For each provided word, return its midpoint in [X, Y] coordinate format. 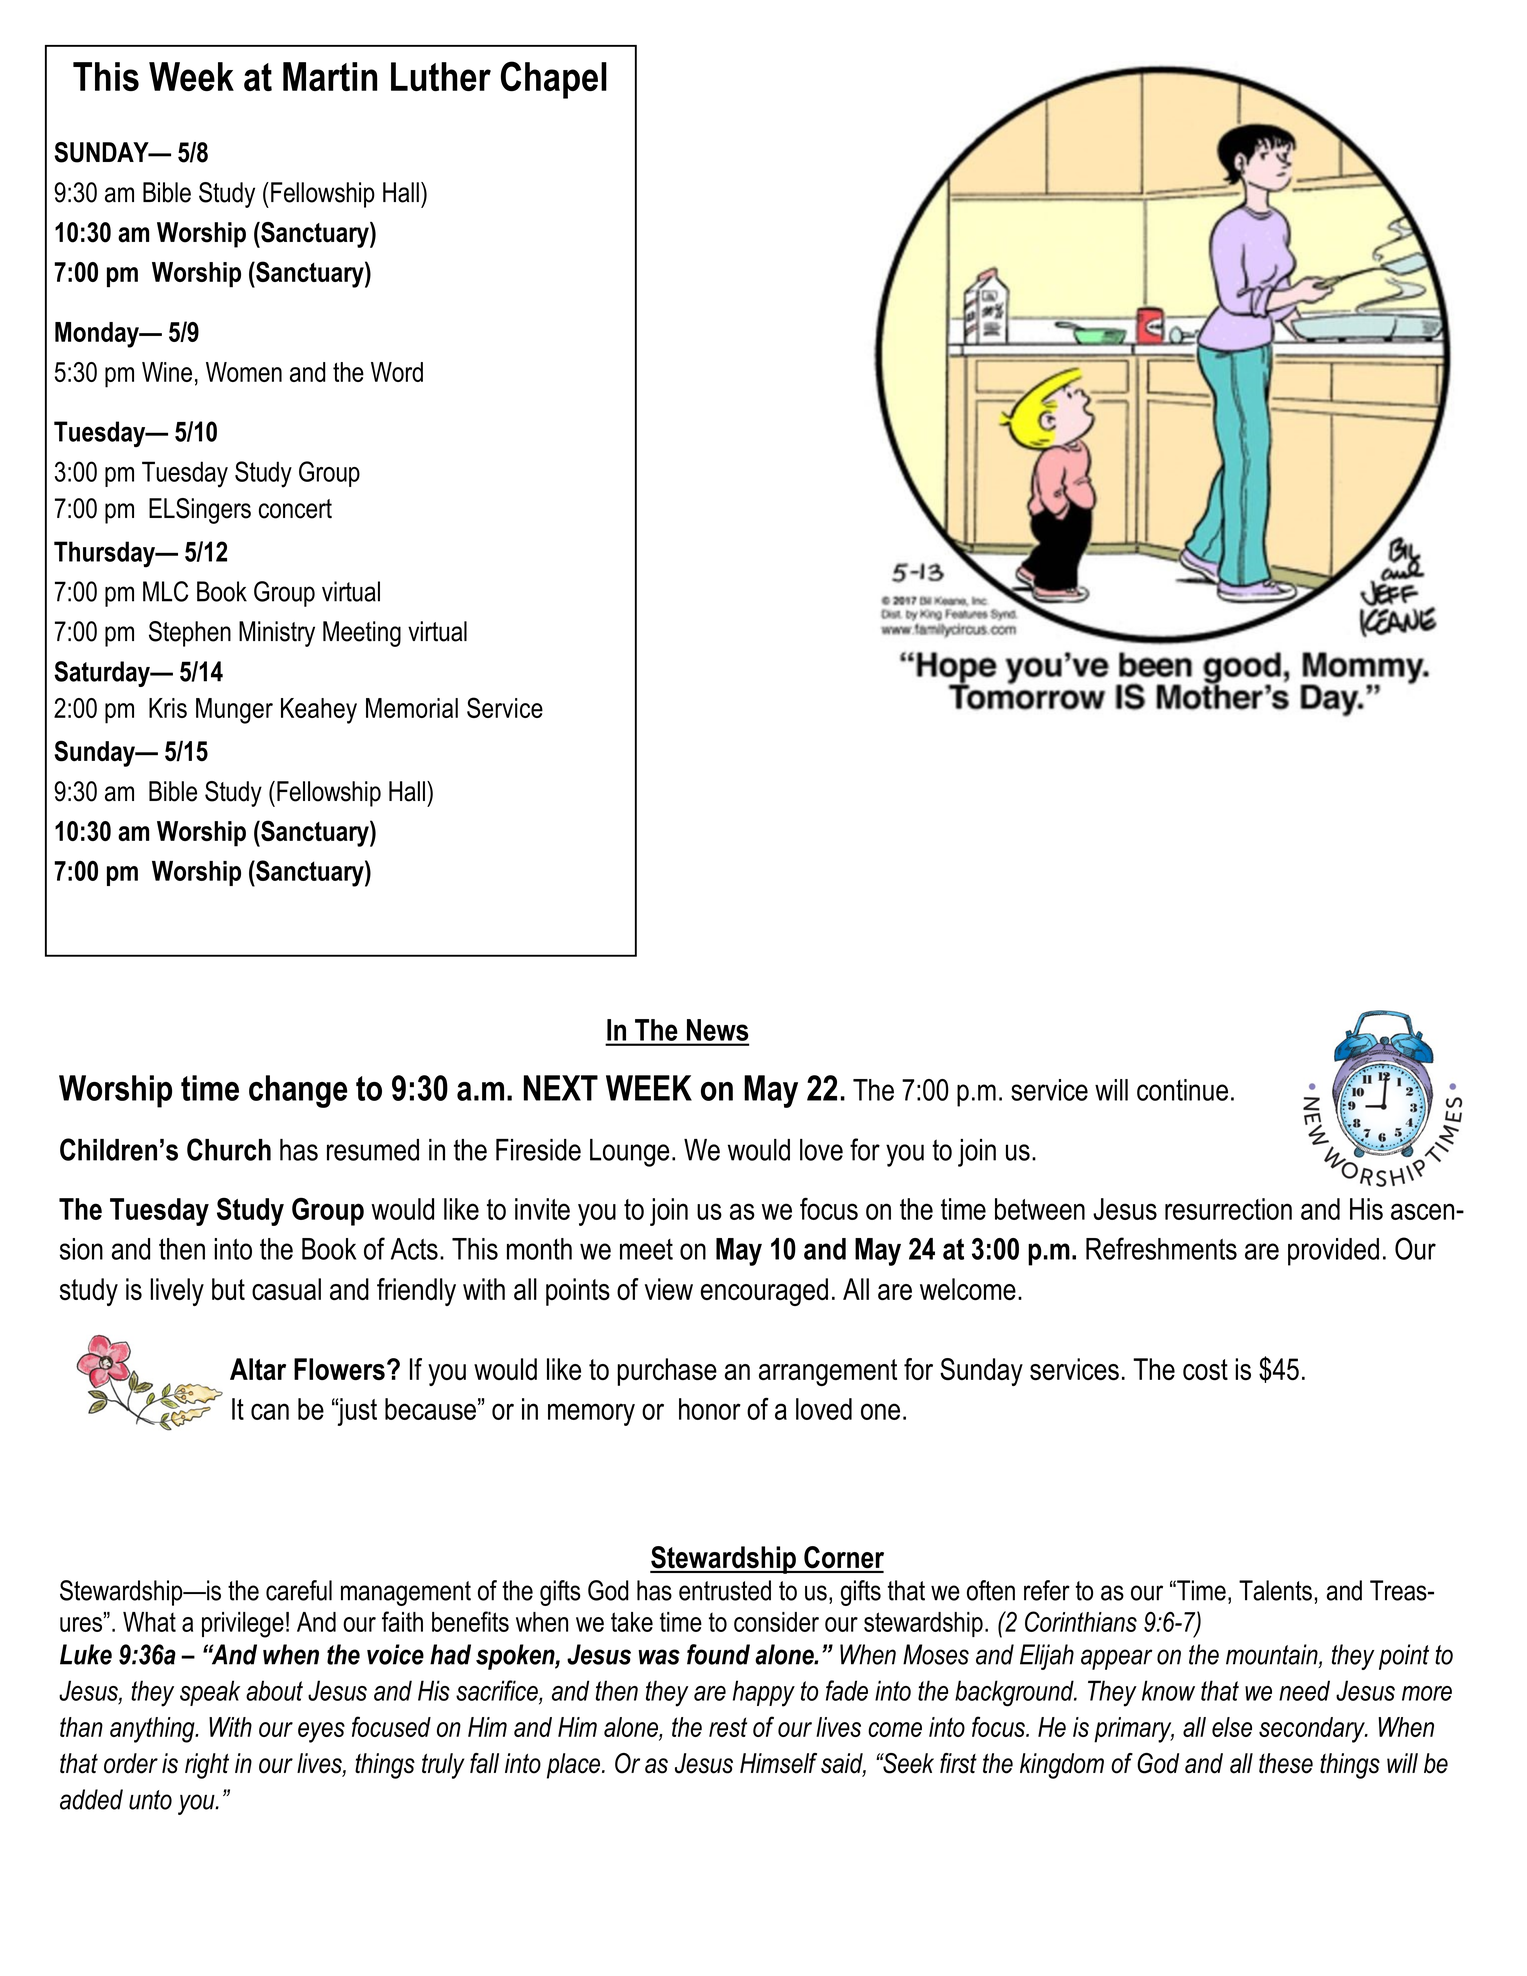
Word [397, 372]
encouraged [764, 1292]
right [207, 1766]
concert [295, 509]
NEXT [561, 1088]
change [298, 1091]
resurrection [1228, 1209]
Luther [441, 76]
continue [1182, 1090]
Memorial [412, 708]
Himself [778, 1763]
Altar [258, 1369]
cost [1205, 1370]
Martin [330, 76]
